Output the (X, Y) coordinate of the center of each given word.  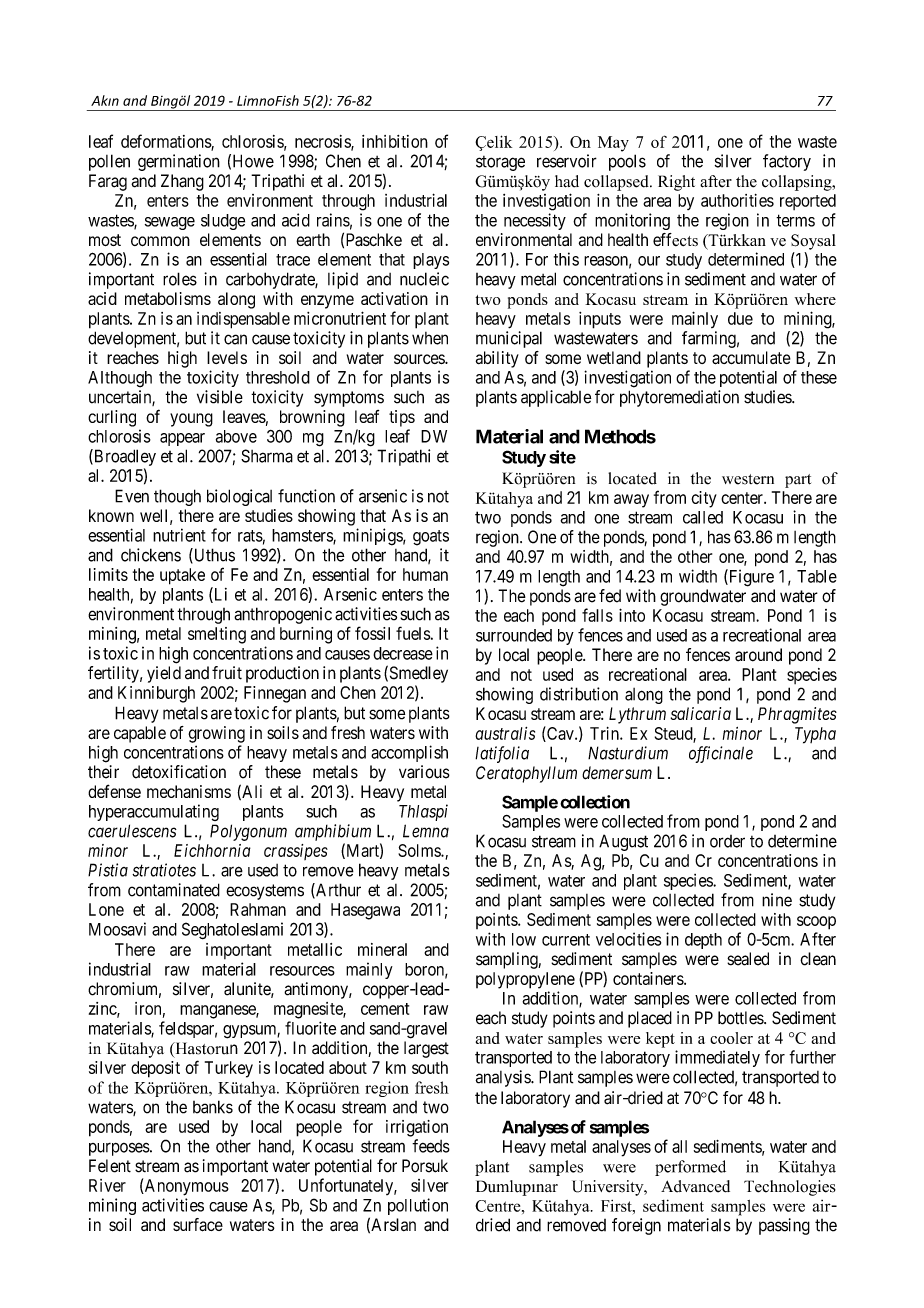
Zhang (182, 182)
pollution (418, 1206)
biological (239, 497)
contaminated (174, 890)
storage (500, 163)
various (424, 772)
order (727, 841)
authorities (737, 200)
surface (198, 1225)
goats (431, 538)
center (743, 498)
